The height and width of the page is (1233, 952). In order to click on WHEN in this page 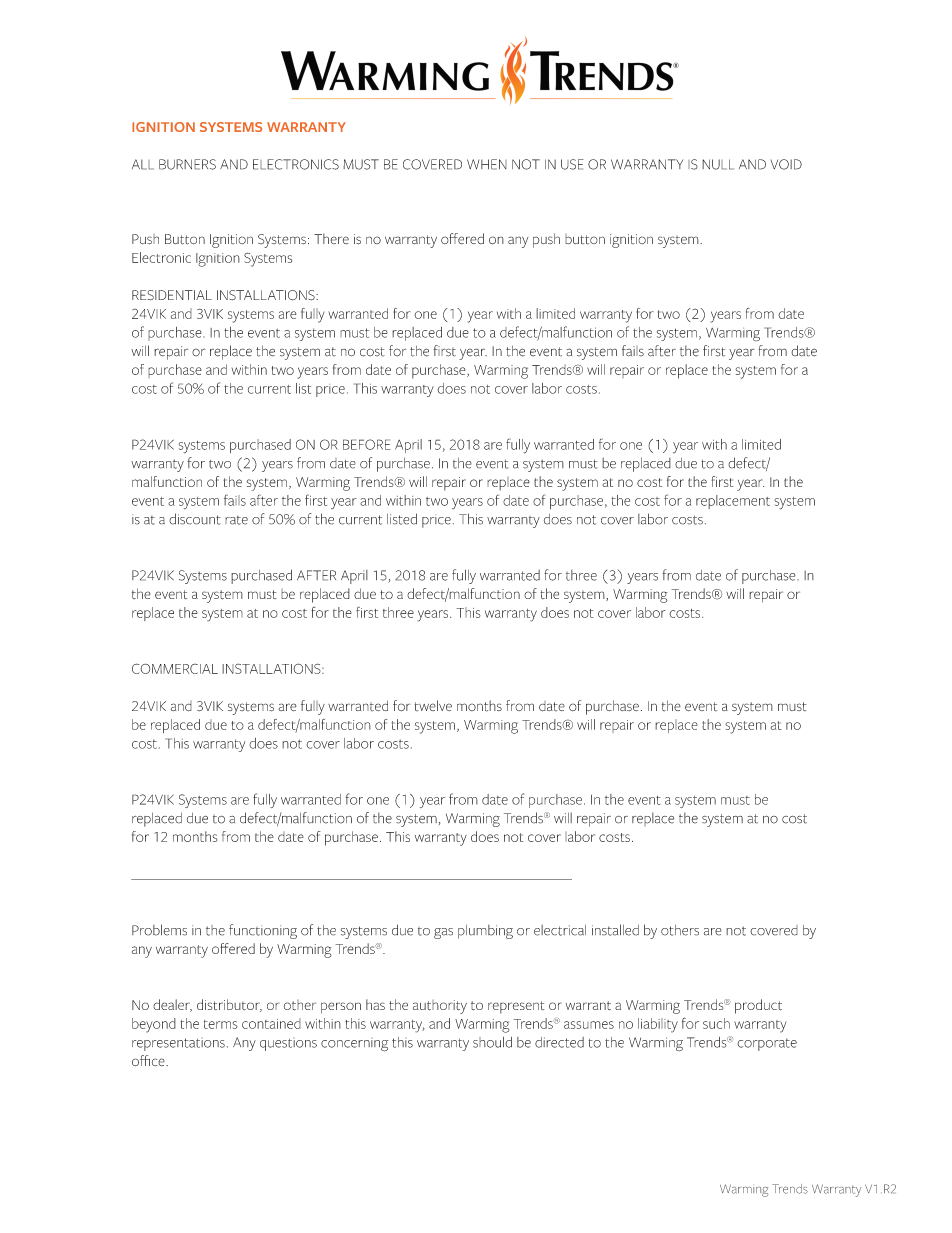, I will do `click(487, 164)`.
